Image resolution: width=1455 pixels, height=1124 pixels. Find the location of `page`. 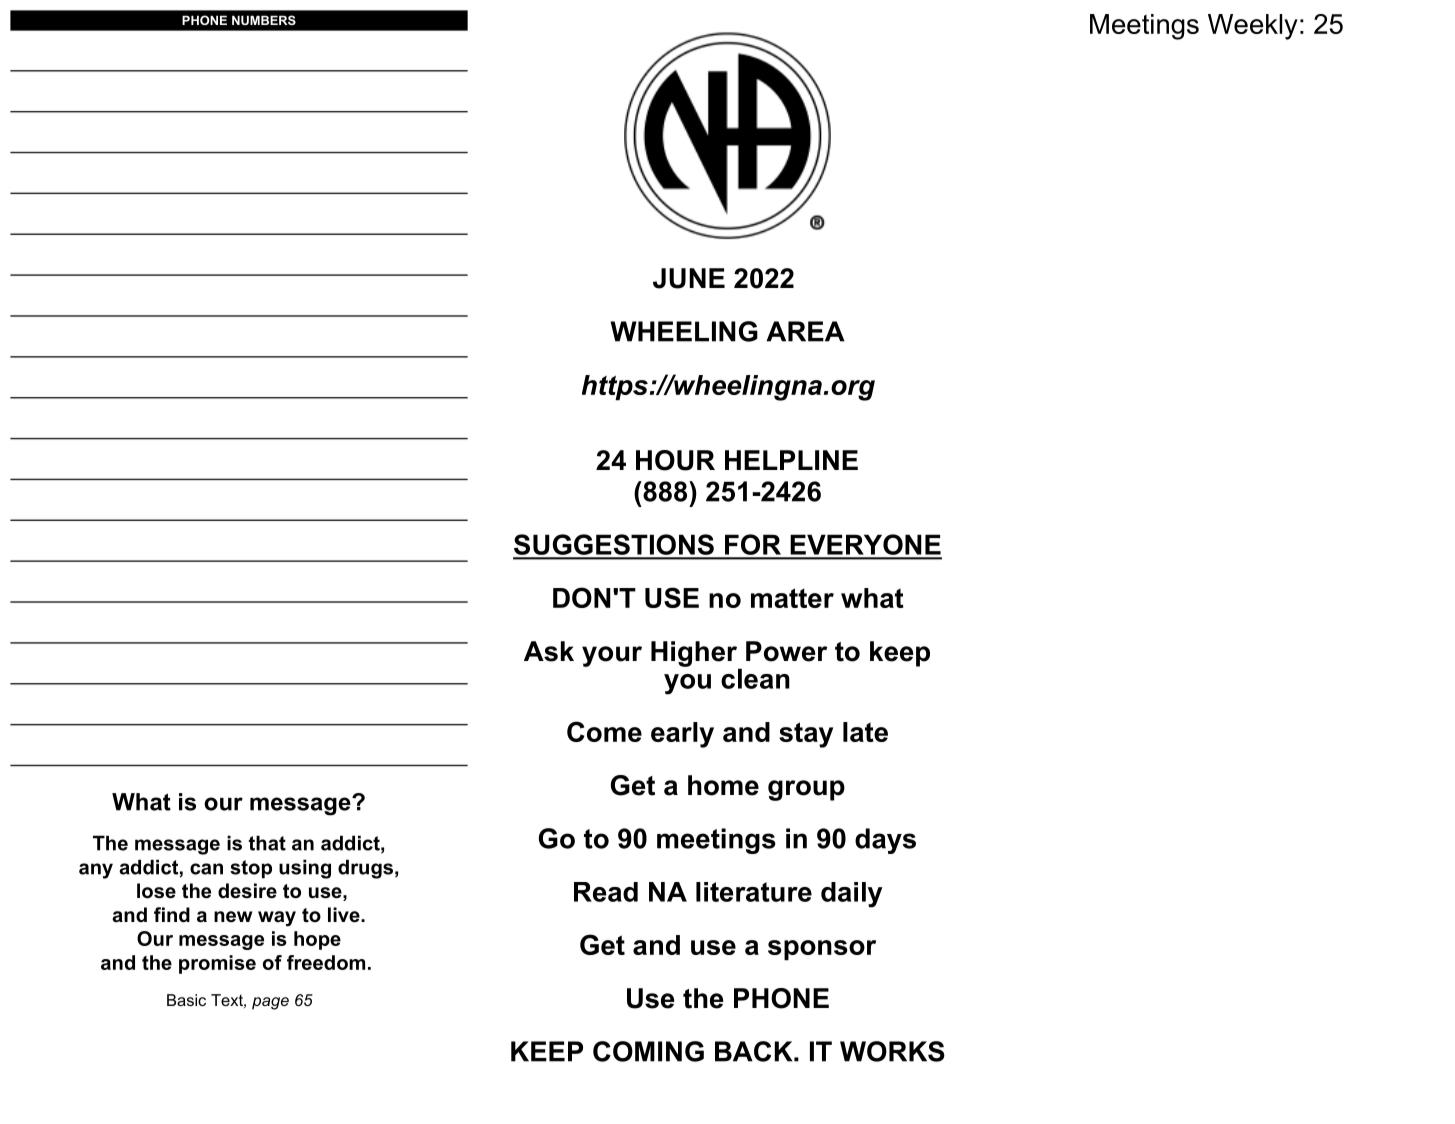

page is located at coordinates (270, 1003).
